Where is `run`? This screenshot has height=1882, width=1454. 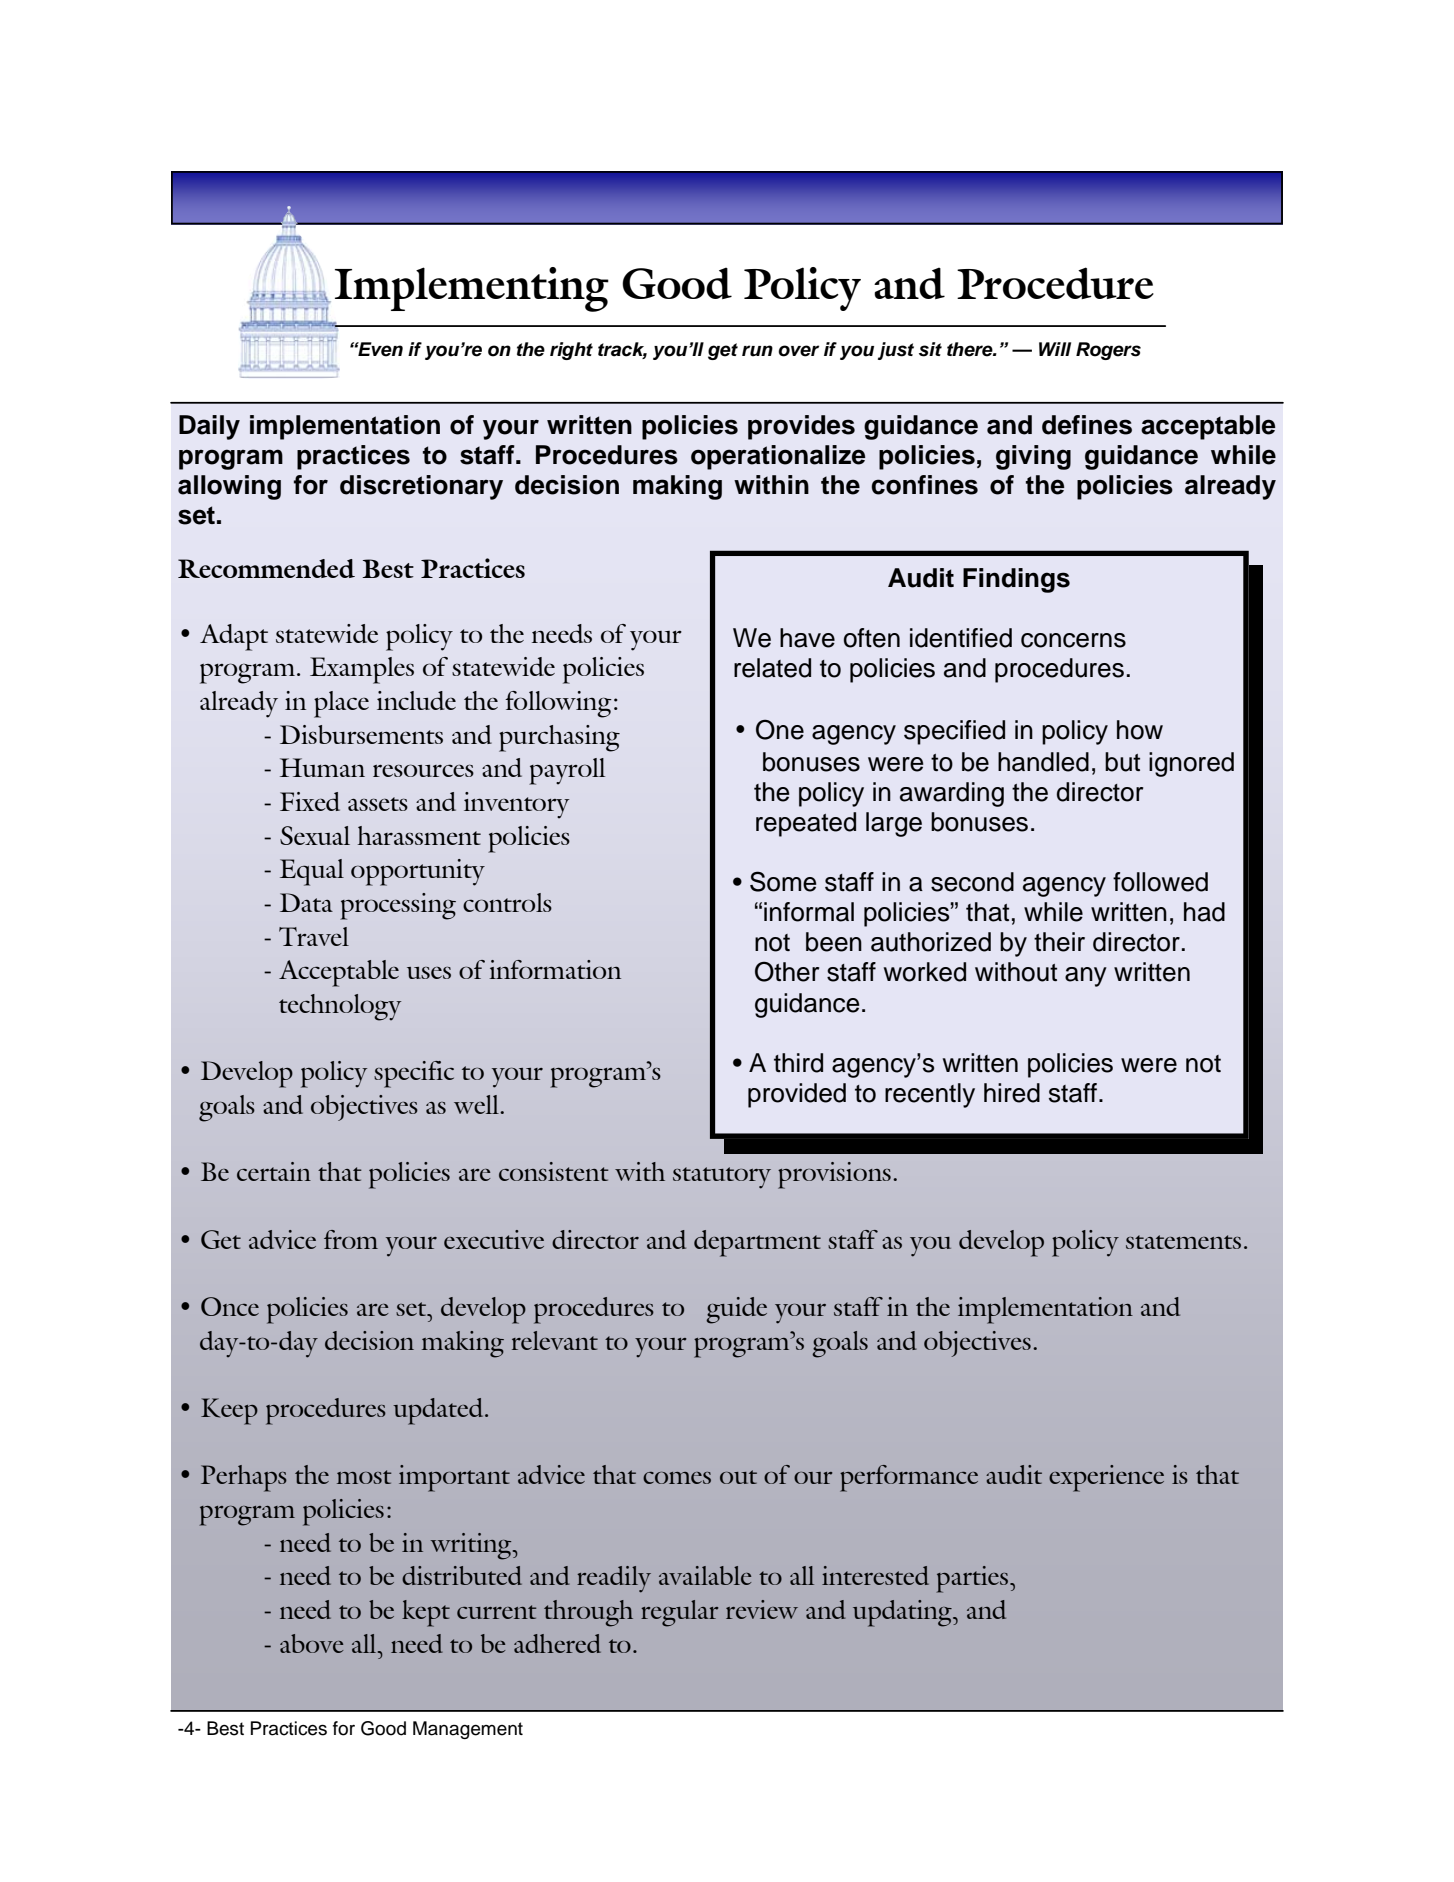
run is located at coordinates (757, 351).
